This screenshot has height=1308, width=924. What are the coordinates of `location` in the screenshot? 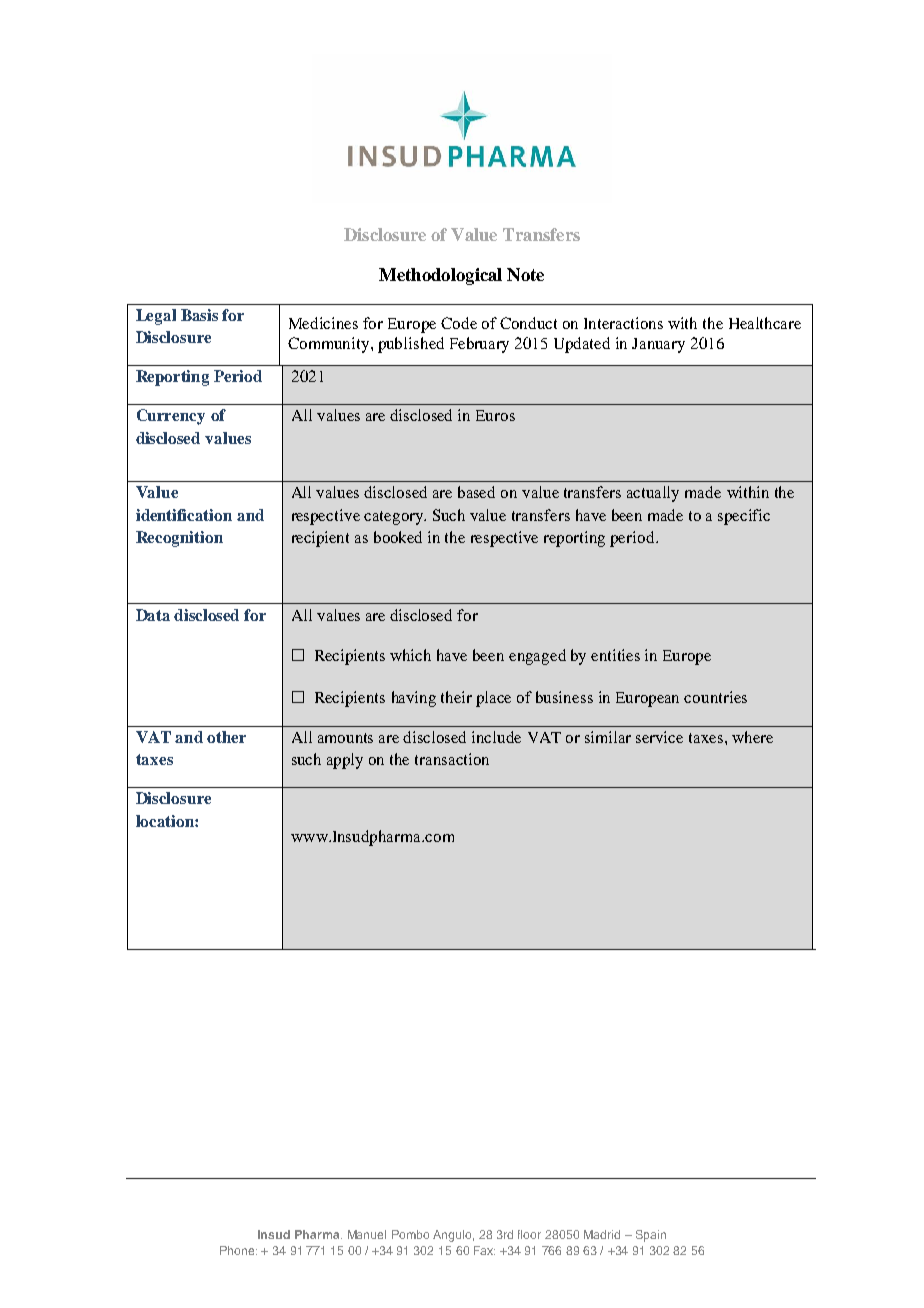 It's located at (166, 821).
